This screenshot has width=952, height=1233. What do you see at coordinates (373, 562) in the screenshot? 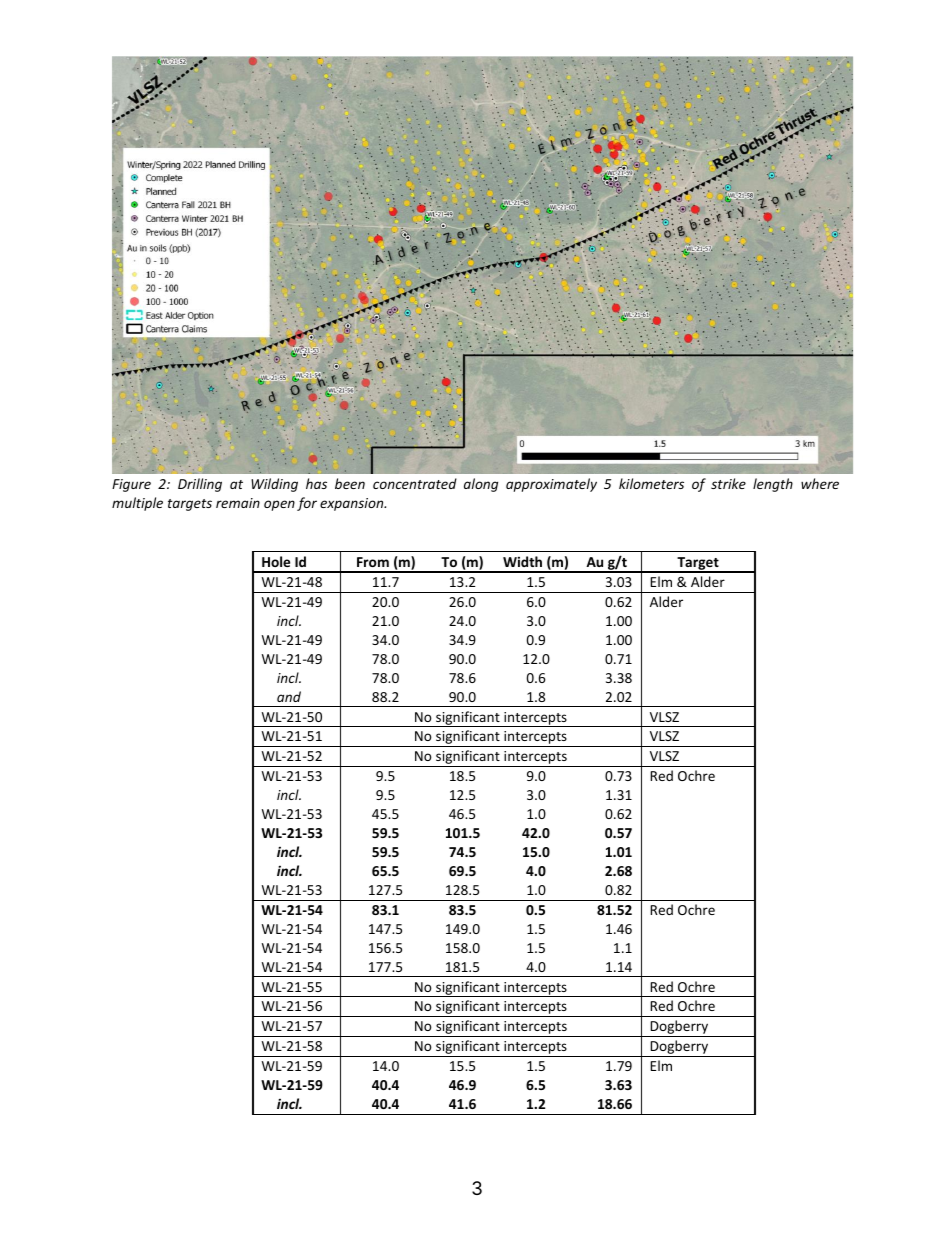
I see `From` at bounding box center [373, 562].
